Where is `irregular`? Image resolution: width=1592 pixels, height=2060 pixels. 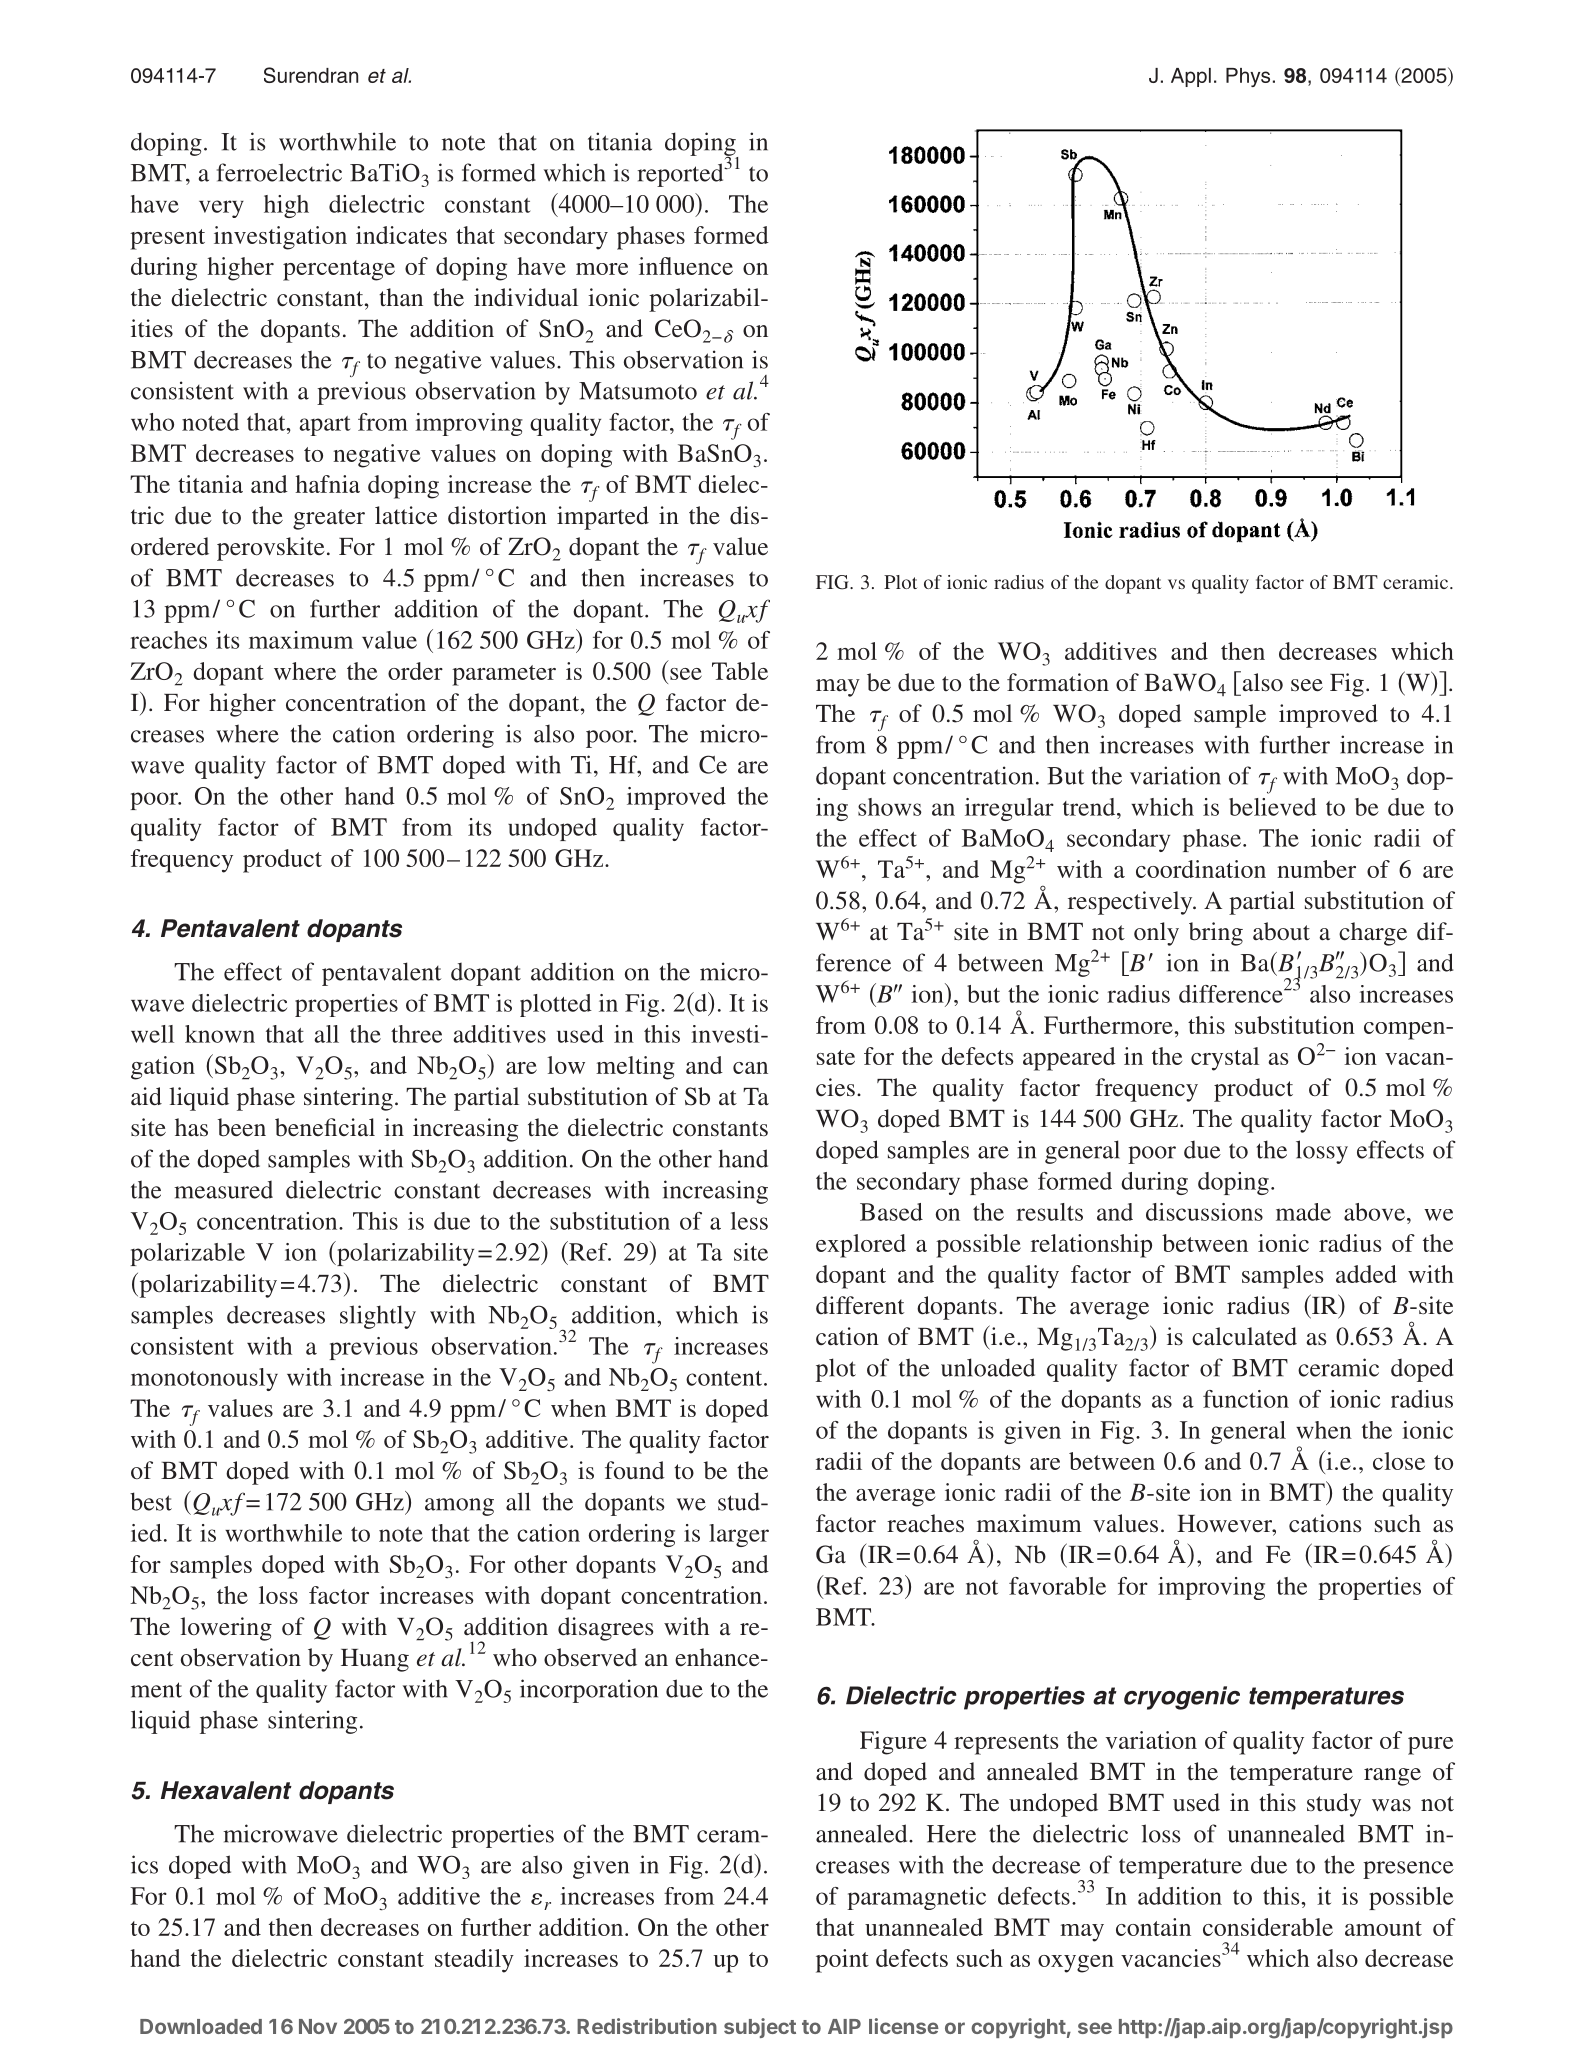 irregular is located at coordinates (1009, 809).
